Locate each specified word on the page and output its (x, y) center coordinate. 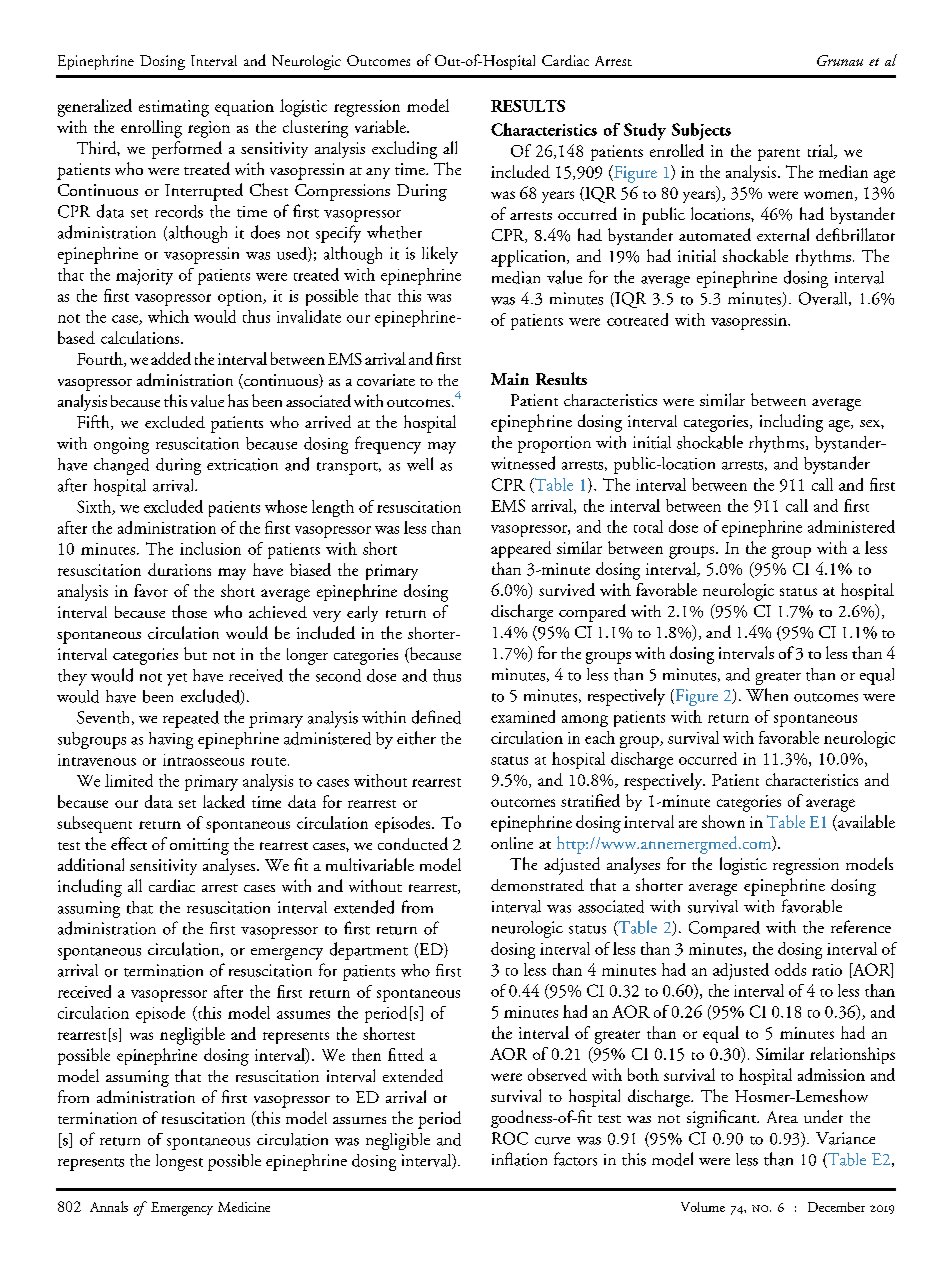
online (512, 843)
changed (121, 466)
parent (779, 155)
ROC (510, 1138)
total (648, 526)
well (420, 464)
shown (723, 821)
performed (187, 150)
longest (179, 1162)
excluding (404, 150)
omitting (199, 846)
